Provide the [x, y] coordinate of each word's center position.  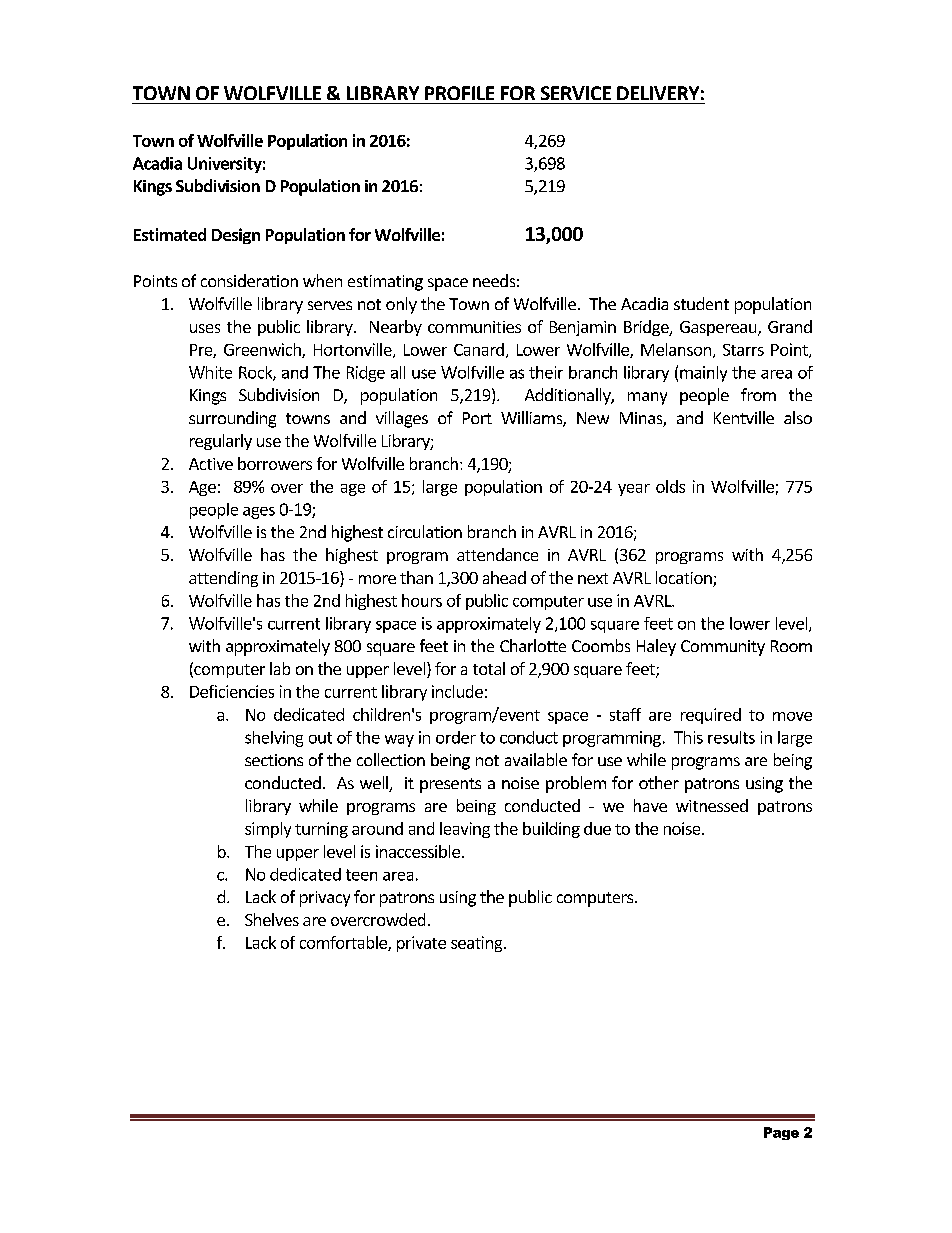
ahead [504, 577]
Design [236, 236]
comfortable [344, 943]
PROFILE [459, 93]
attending [223, 579]
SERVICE [576, 93]
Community [723, 648]
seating [478, 944]
